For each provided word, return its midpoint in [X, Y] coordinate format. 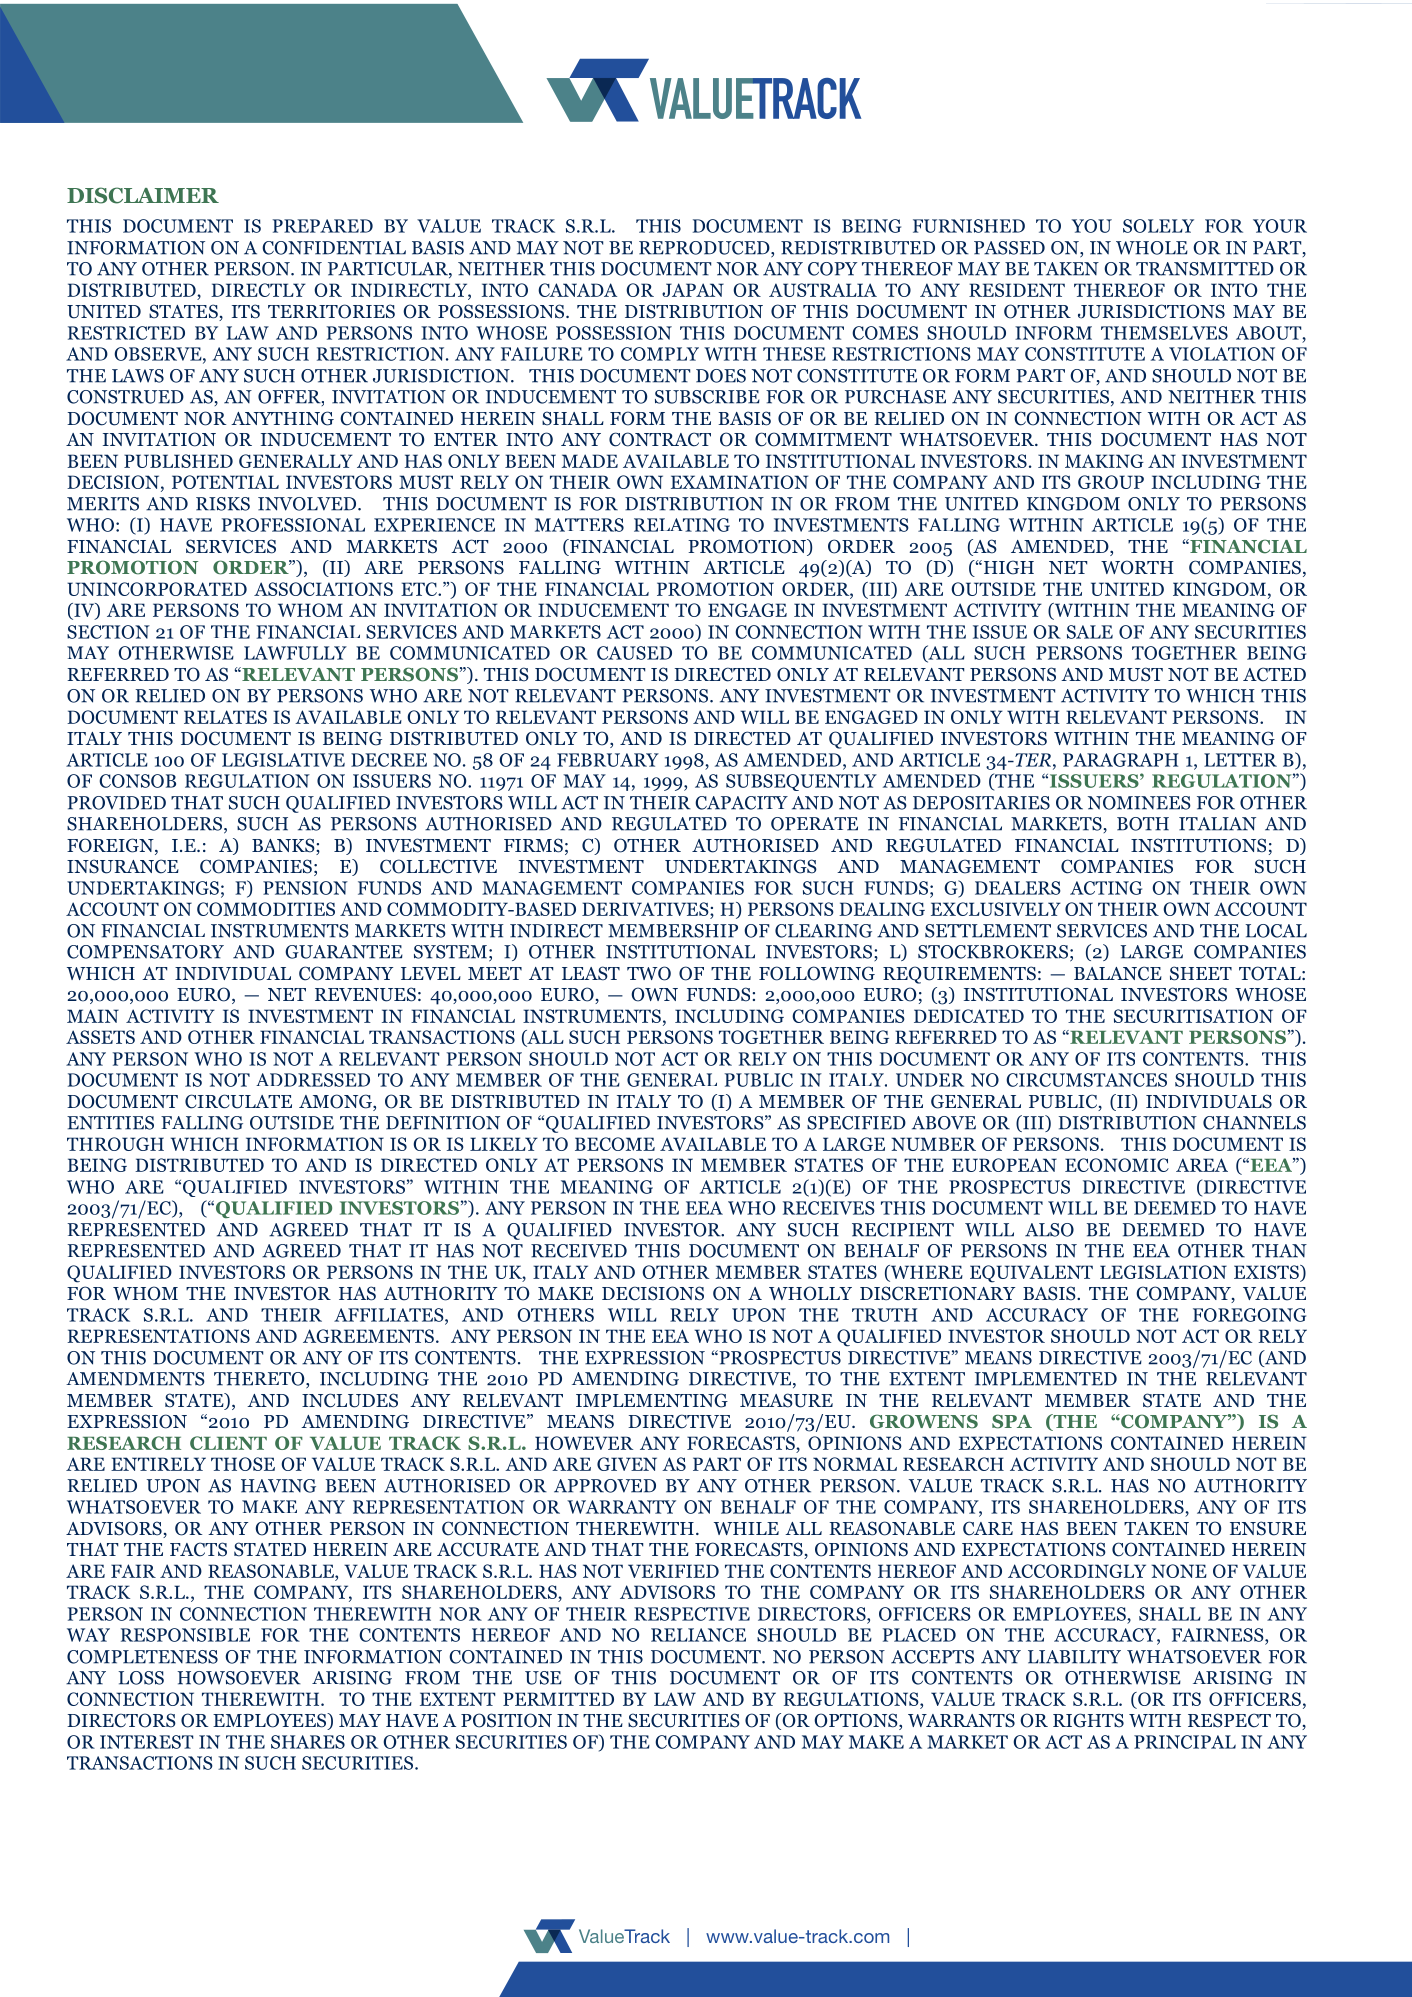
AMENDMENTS [135, 1379]
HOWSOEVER [239, 1678]
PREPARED [323, 226]
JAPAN [693, 290]
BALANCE [1118, 973]
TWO [649, 973]
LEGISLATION [1163, 1272]
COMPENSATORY [145, 952]
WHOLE [1152, 248]
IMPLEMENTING [652, 1400]
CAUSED [634, 653]
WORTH [1137, 567]
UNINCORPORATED [157, 589]
